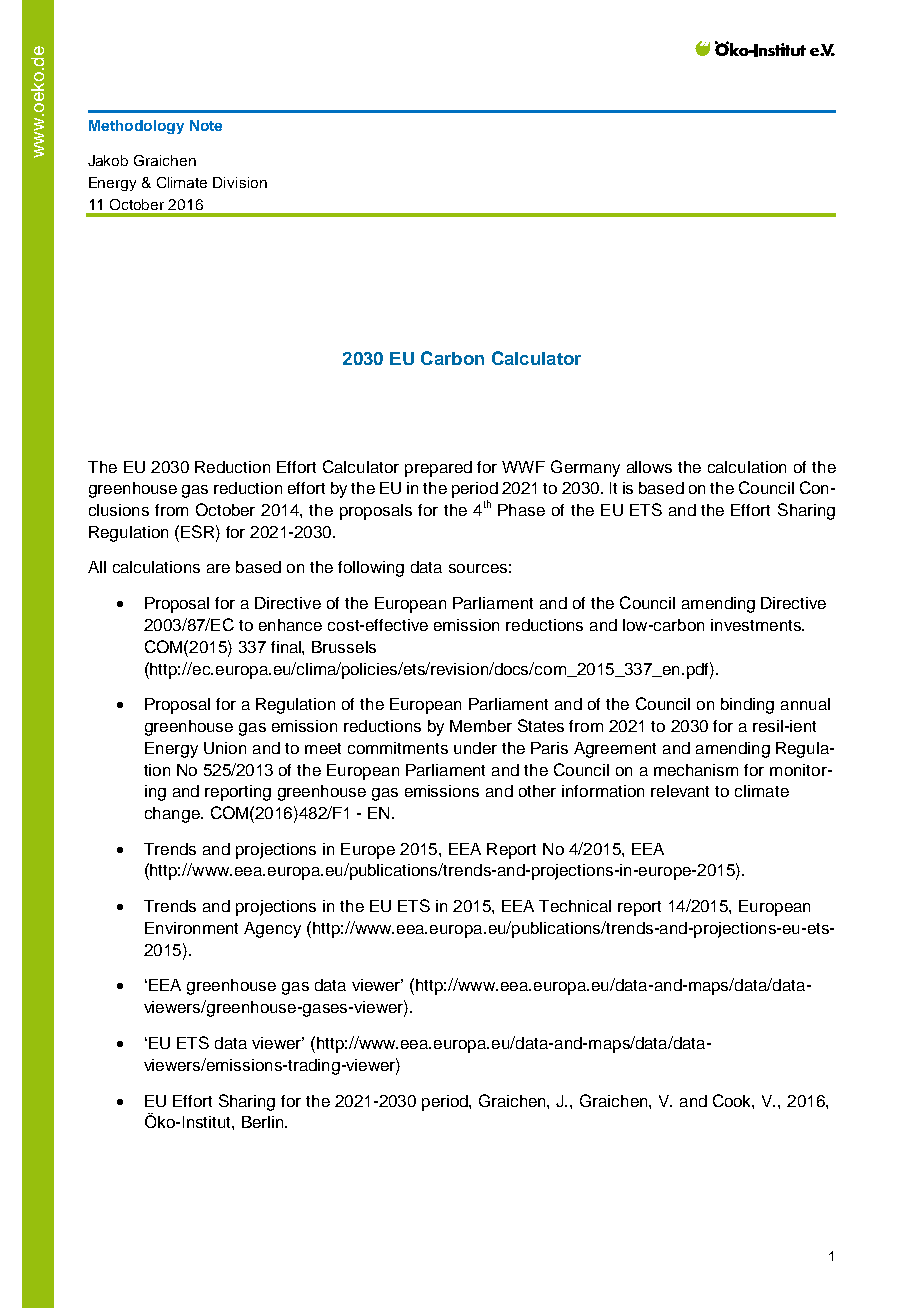 This screenshot has width=924, height=1308. What do you see at coordinates (240, 182) in the screenshot?
I see `Division` at bounding box center [240, 182].
